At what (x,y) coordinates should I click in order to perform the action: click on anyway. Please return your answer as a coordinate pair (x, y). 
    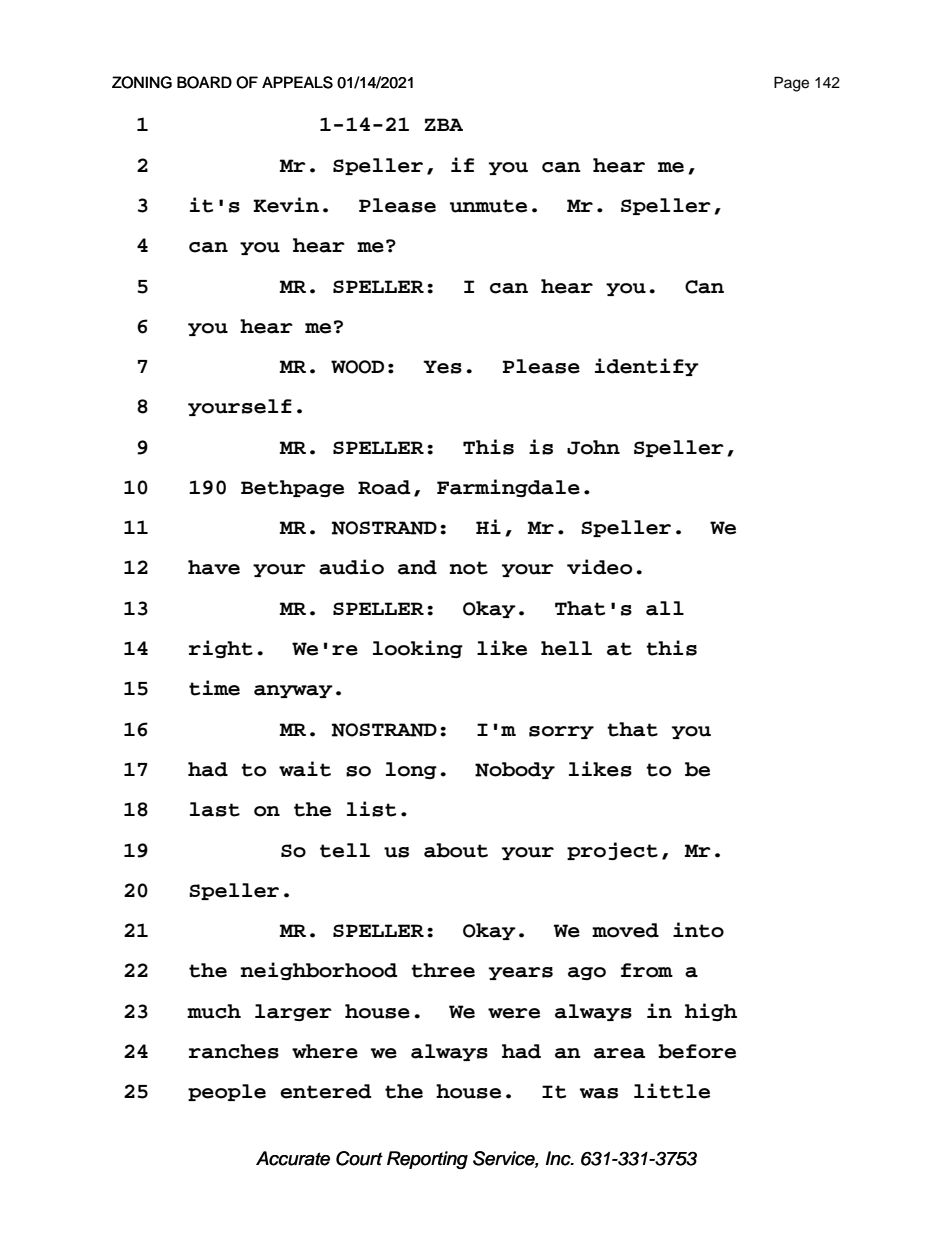
    Looking at the image, I should click on (293, 691).
